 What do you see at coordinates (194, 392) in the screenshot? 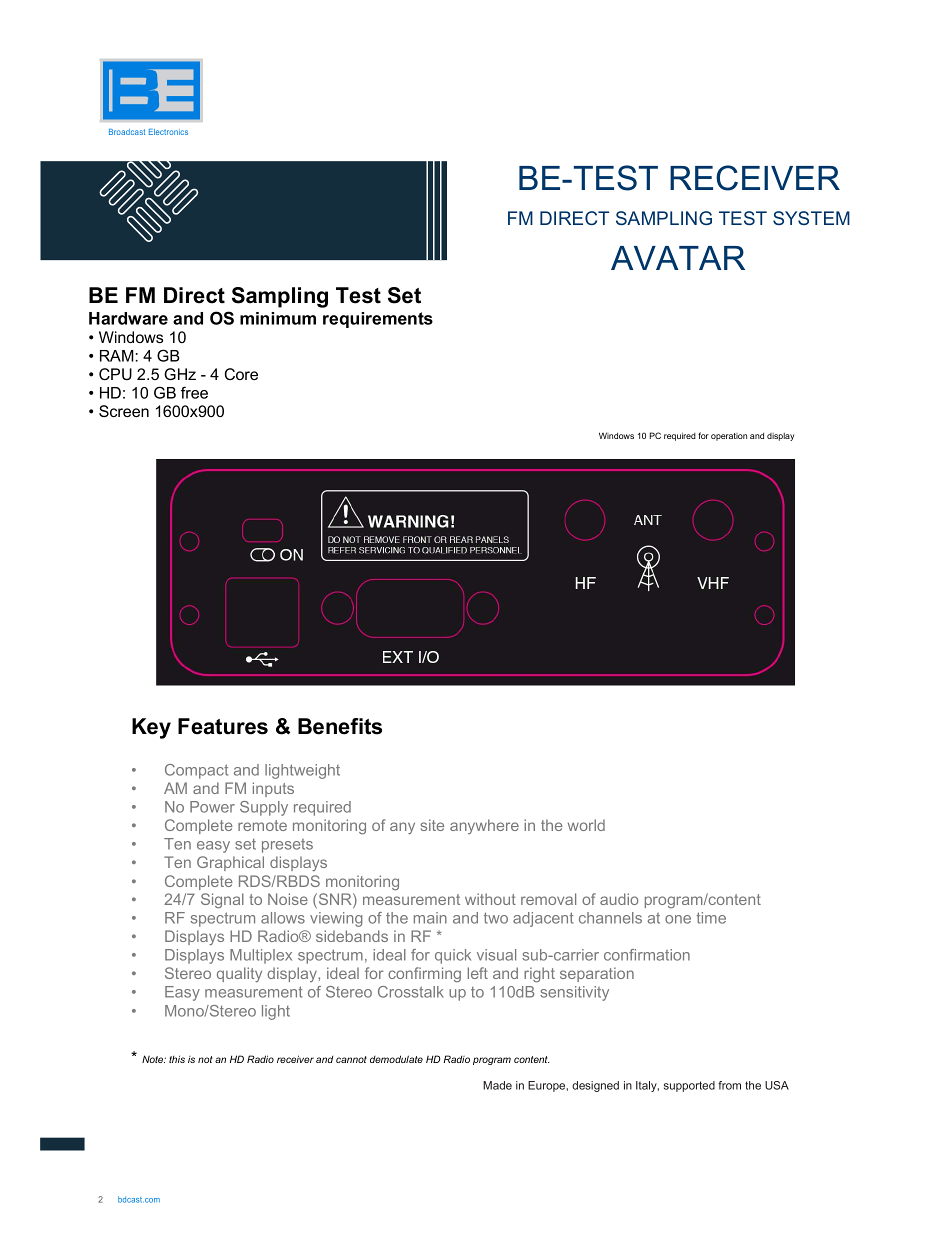
I see `free` at bounding box center [194, 392].
